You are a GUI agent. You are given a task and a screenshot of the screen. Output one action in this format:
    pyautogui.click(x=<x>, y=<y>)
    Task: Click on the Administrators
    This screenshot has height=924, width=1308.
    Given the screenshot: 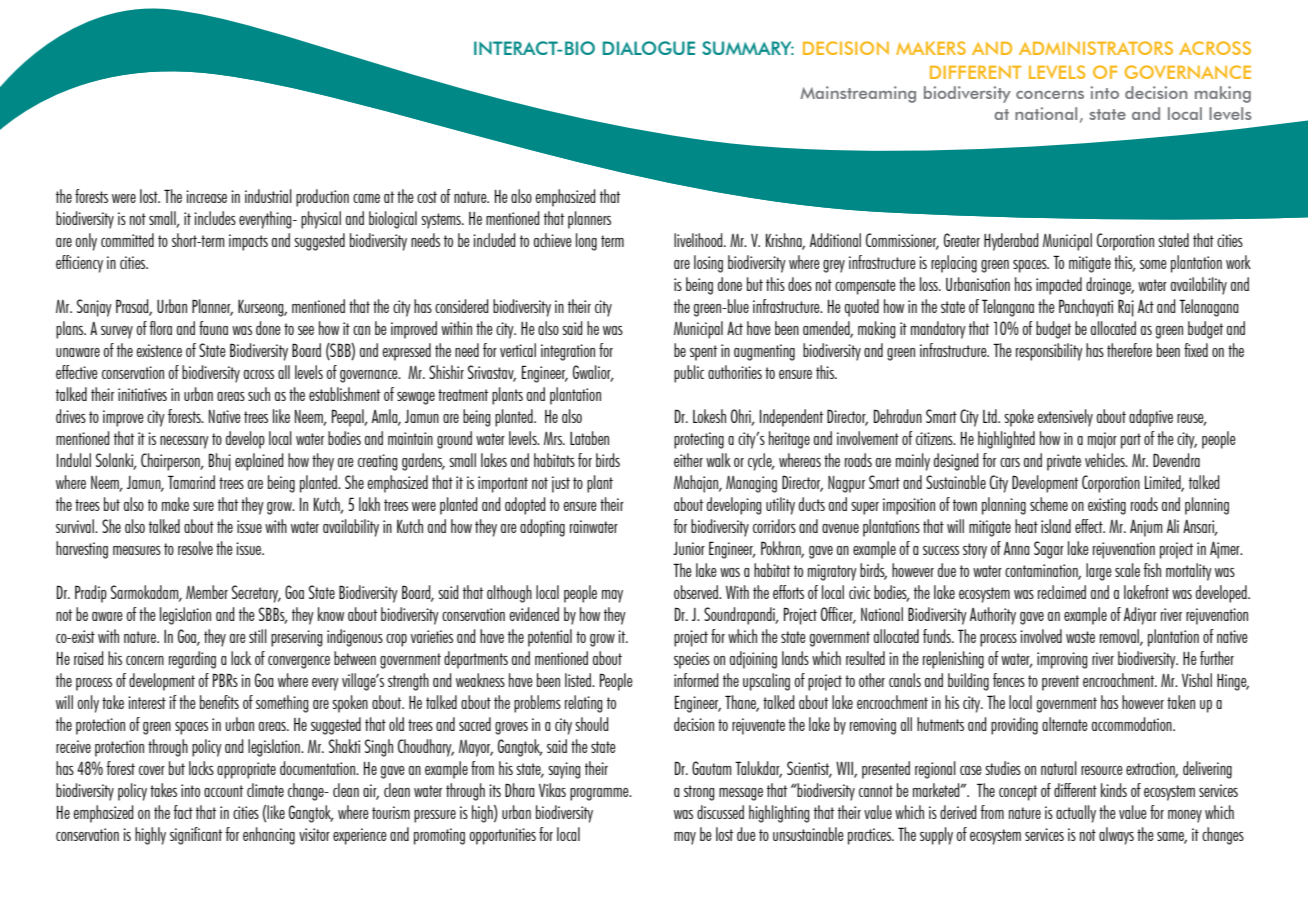 What is the action you would take?
    pyautogui.click(x=1096, y=48)
